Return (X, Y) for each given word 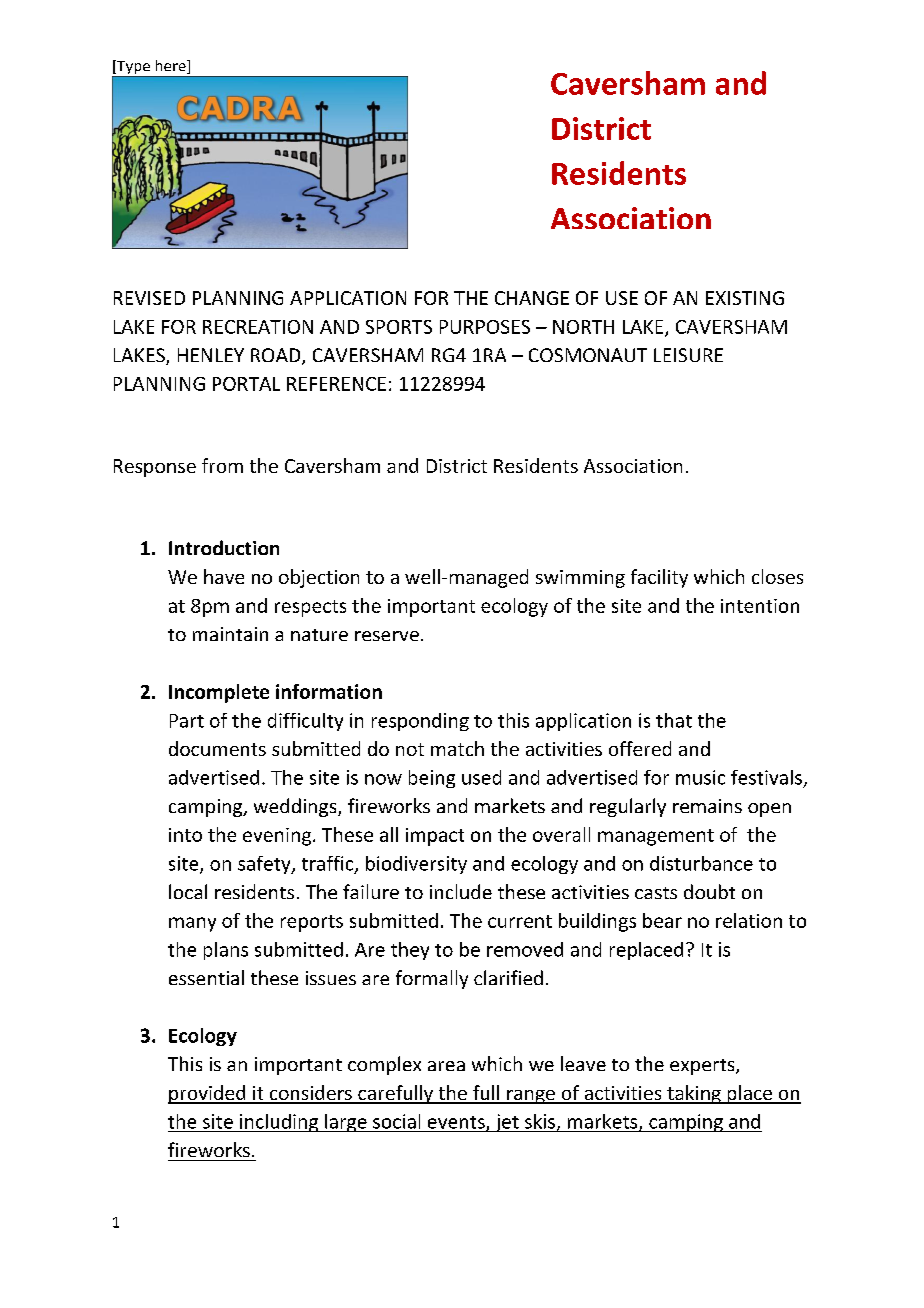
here (172, 67)
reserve (387, 636)
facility (659, 578)
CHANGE (532, 298)
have (224, 576)
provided (208, 1094)
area (446, 1066)
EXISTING (745, 298)
